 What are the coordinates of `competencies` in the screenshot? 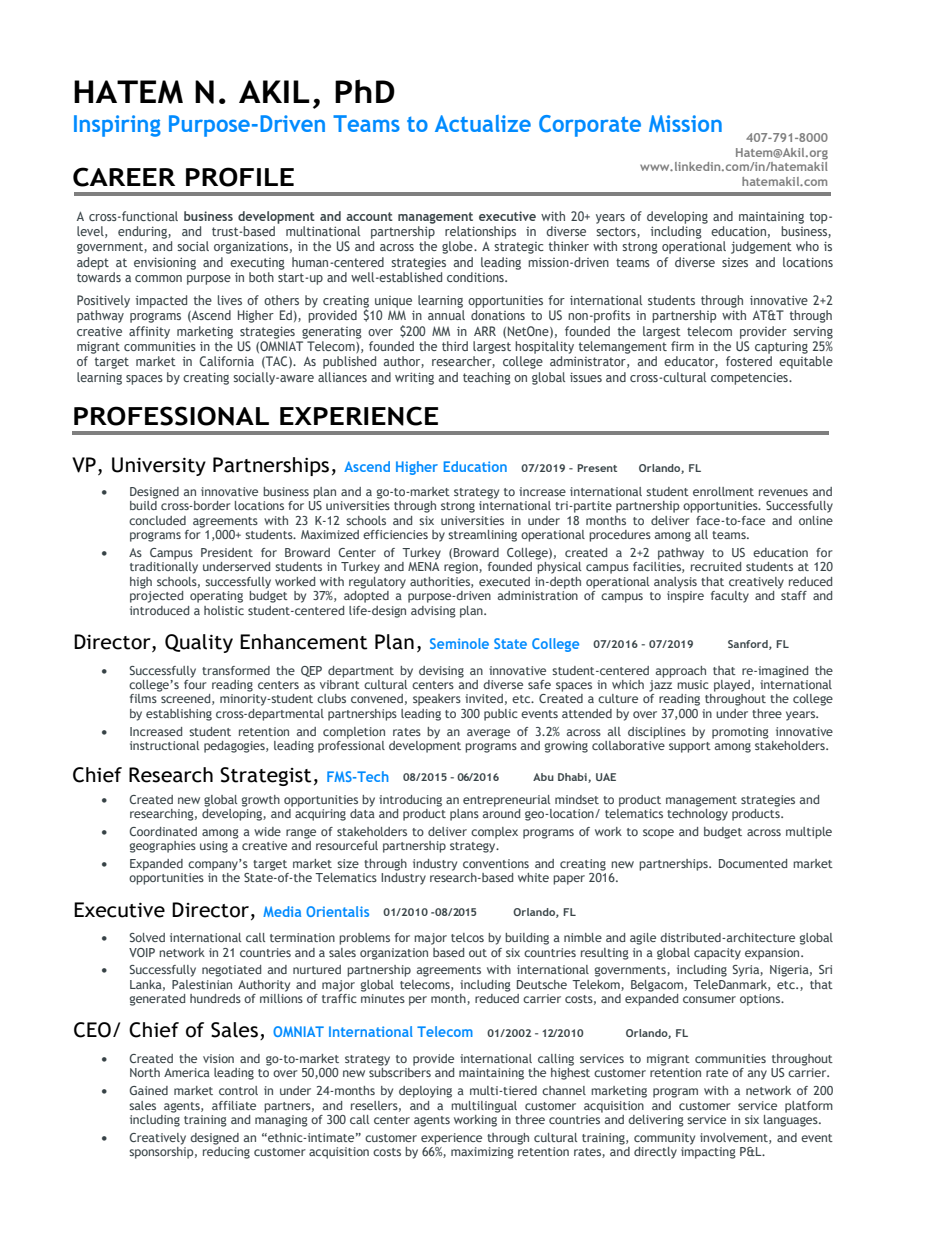 It's located at (750, 378).
